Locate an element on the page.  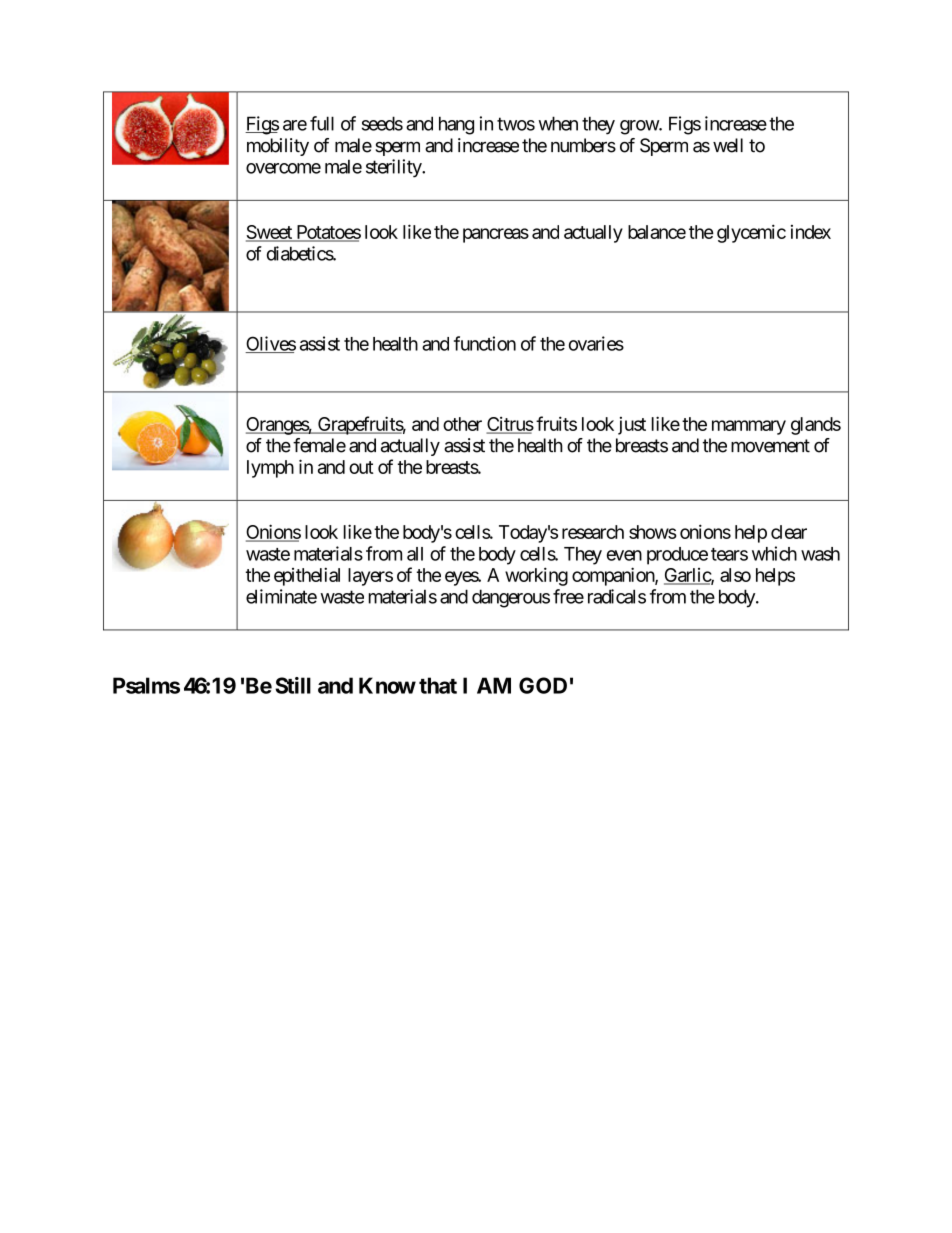
mammary is located at coordinates (749, 427).
